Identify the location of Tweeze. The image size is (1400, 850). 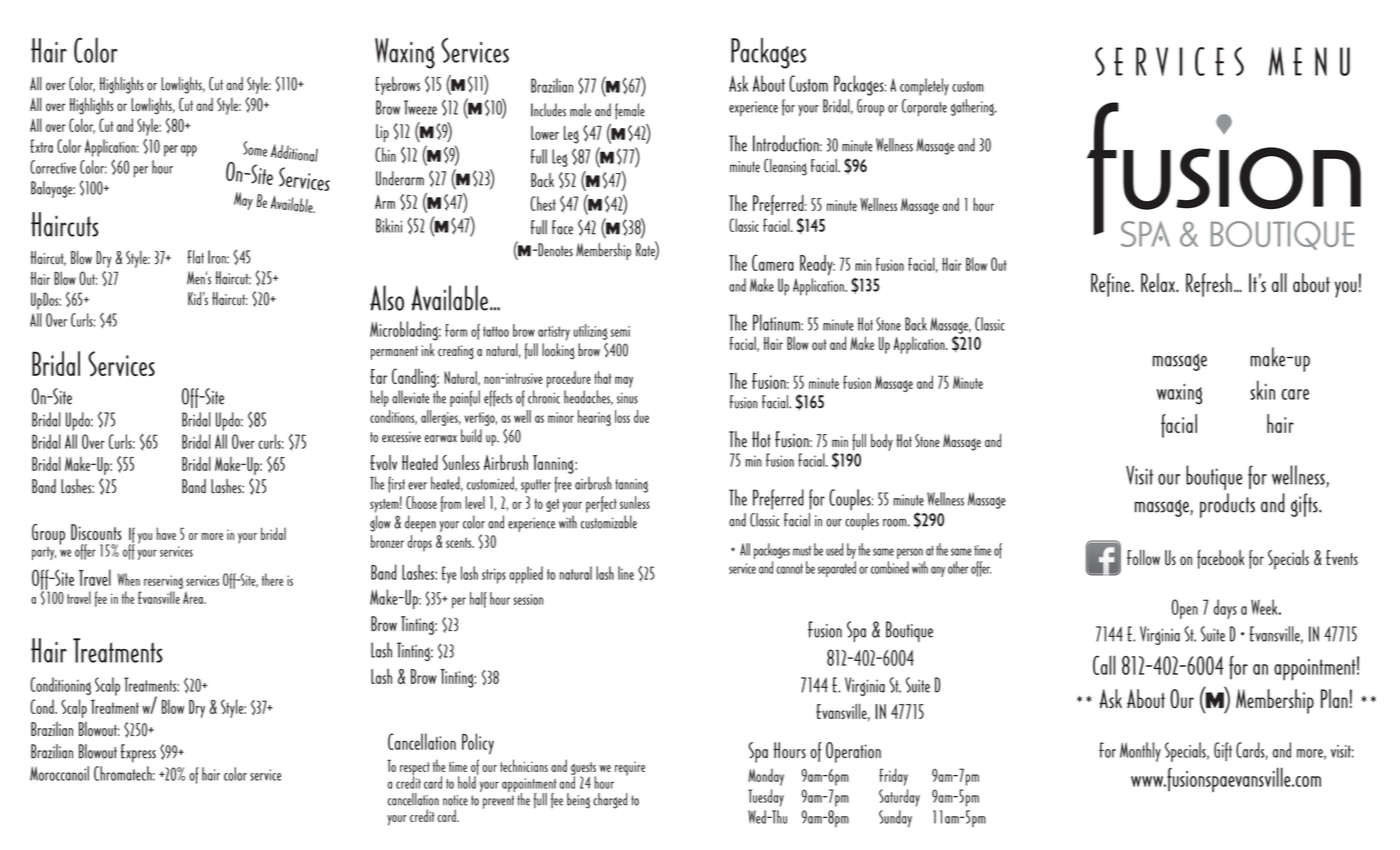
(420, 107).
